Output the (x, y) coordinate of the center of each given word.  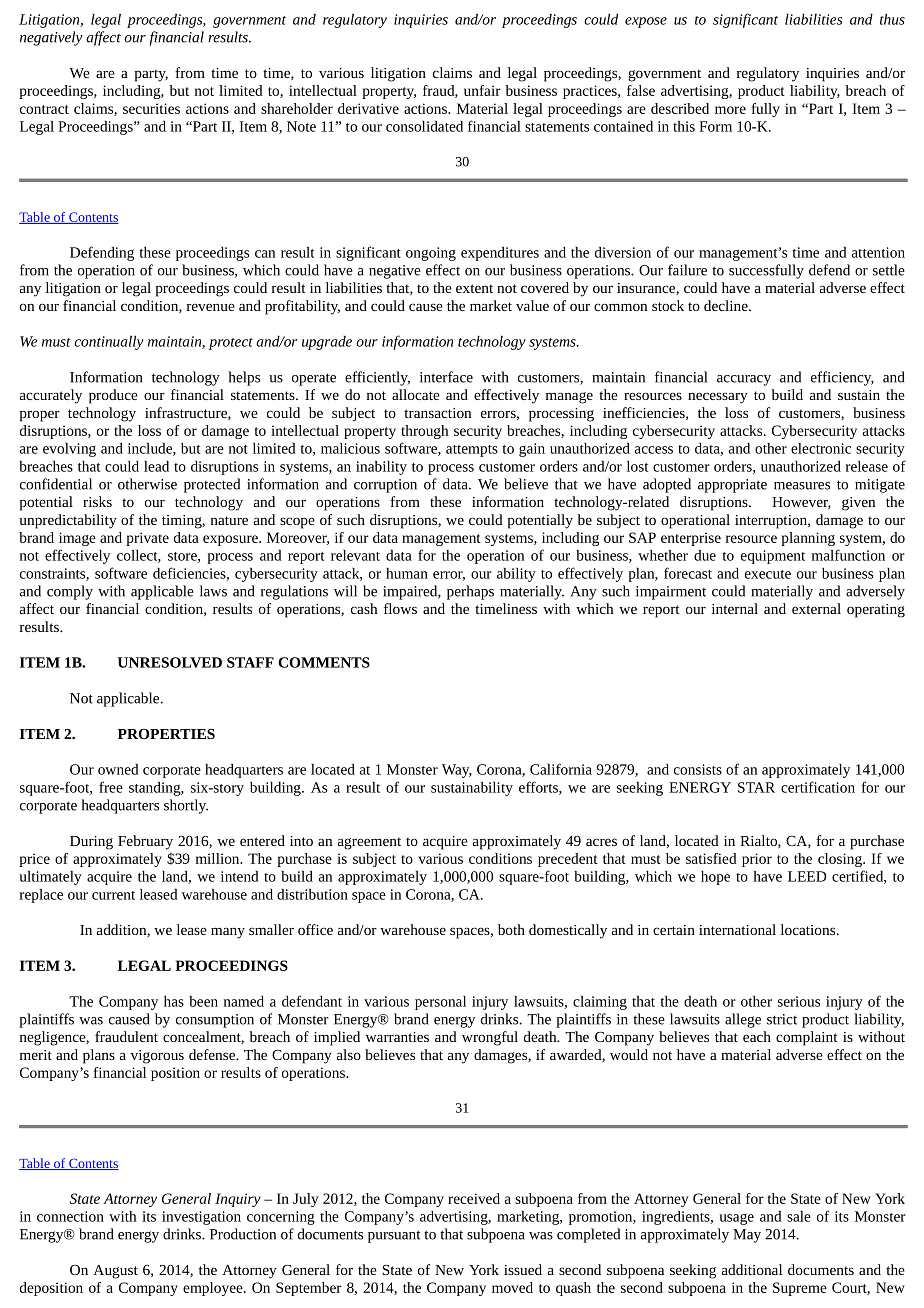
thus (892, 19)
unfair (482, 90)
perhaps (470, 592)
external (816, 608)
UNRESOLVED (169, 662)
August (115, 1272)
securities (151, 108)
